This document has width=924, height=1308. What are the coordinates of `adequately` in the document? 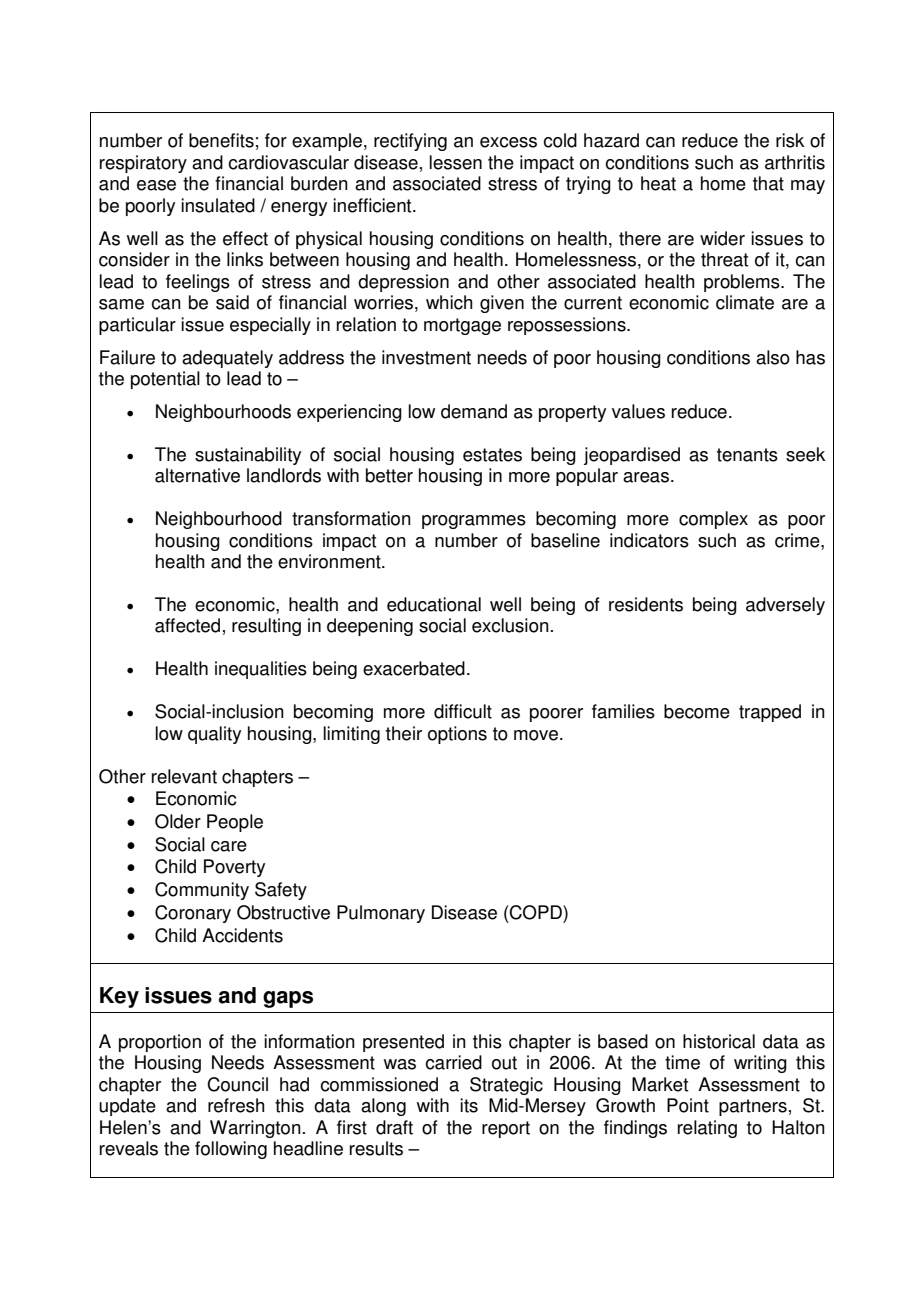 It's located at (227, 359).
